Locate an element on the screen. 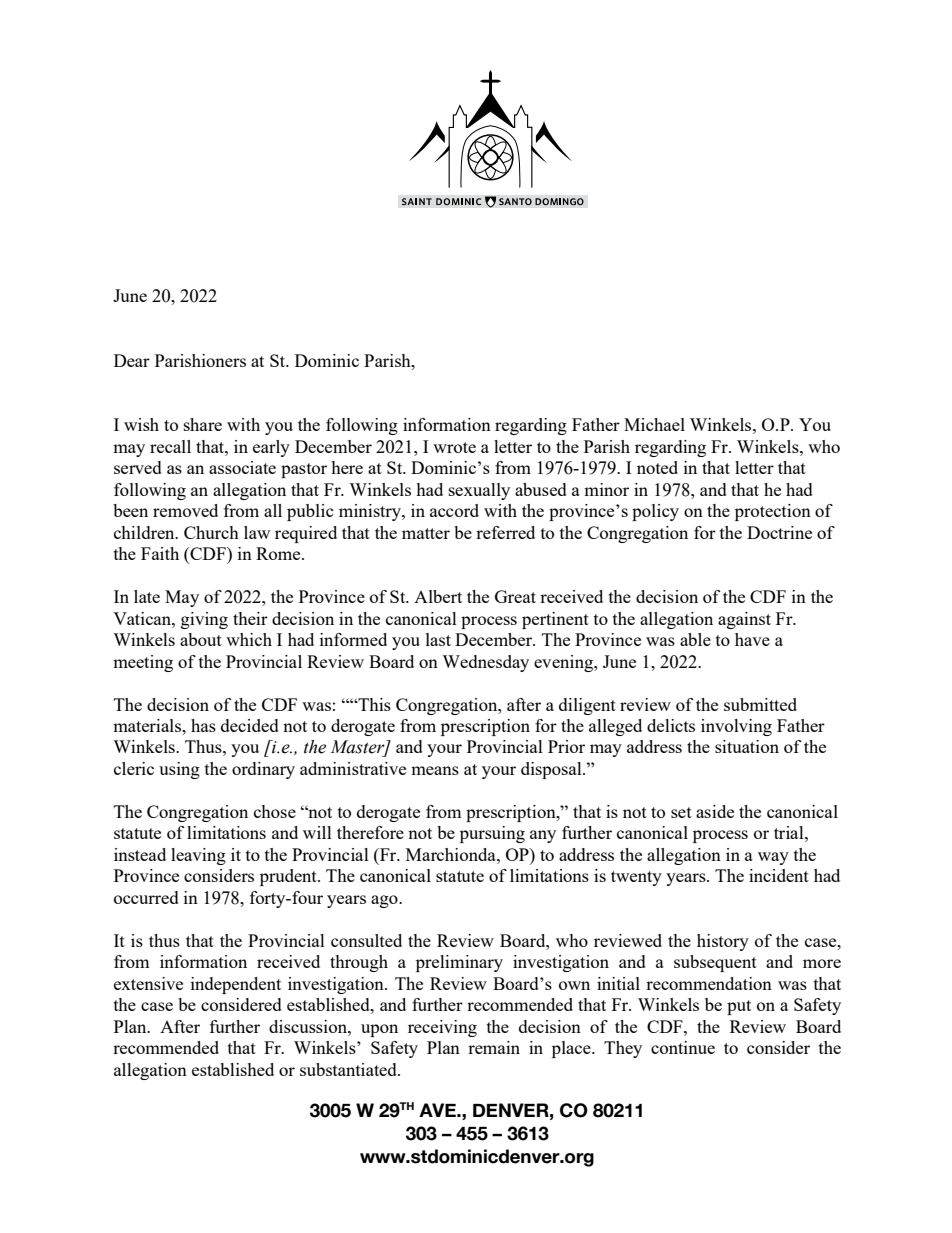 The height and width of the screenshot is (1233, 952). wrote is located at coordinates (454, 447).
